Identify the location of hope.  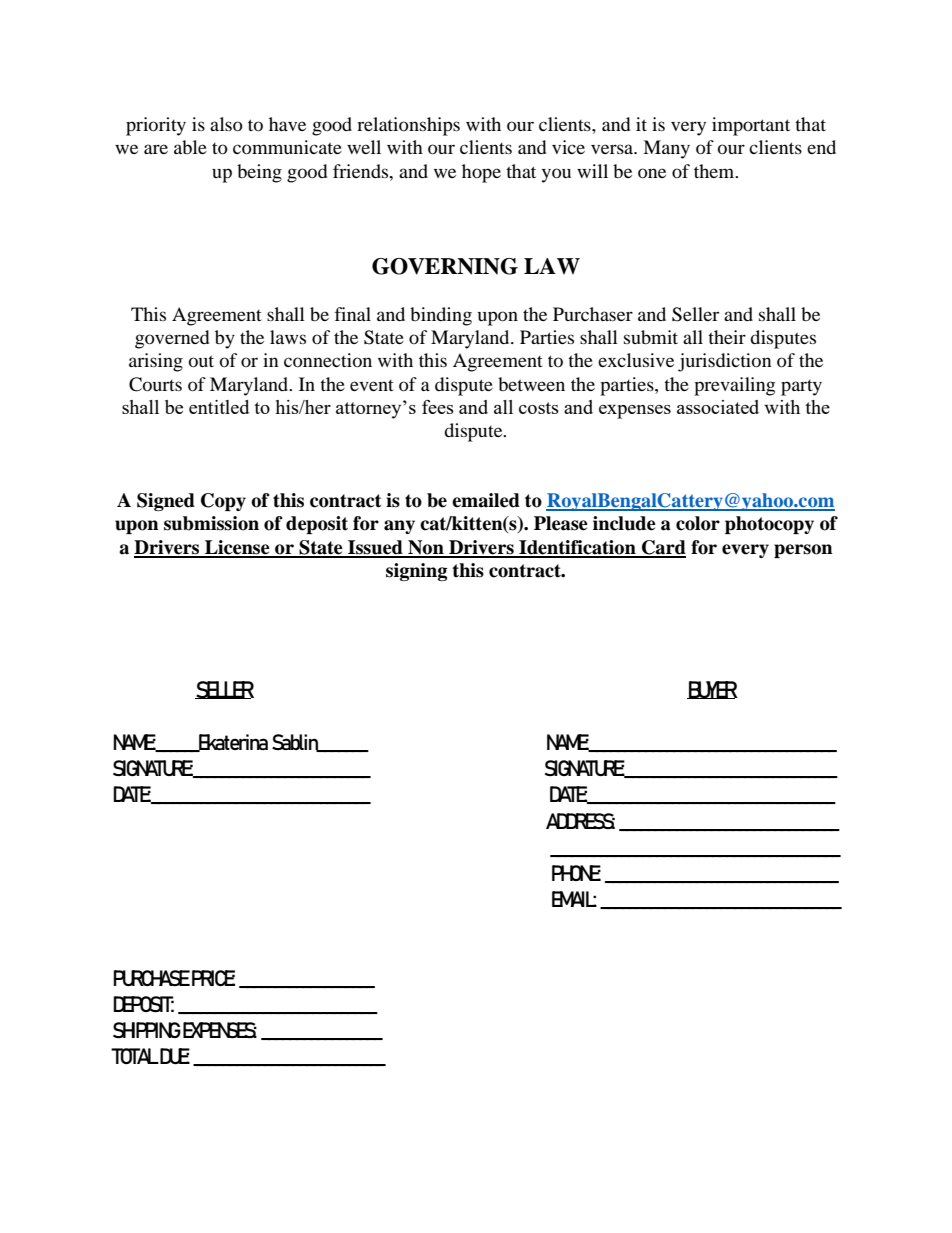
(481, 173).
